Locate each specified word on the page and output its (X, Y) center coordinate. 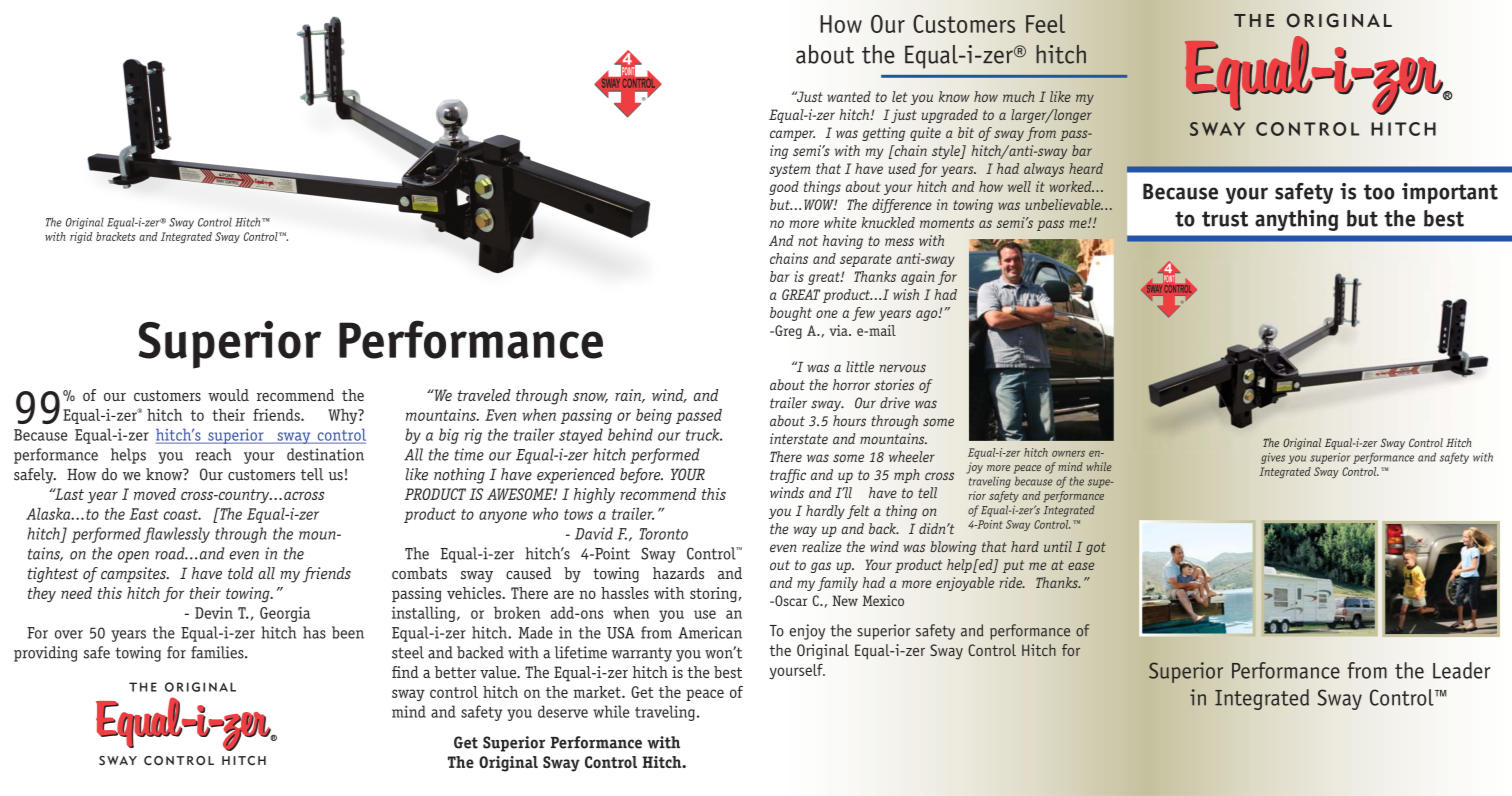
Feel (1045, 23)
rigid (81, 237)
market (598, 692)
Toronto (664, 534)
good (784, 188)
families (218, 652)
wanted (849, 96)
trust (1225, 219)
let (899, 96)
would (228, 395)
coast (182, 514)
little (860, 367)
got (1096, 548)
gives (1273, 458)
